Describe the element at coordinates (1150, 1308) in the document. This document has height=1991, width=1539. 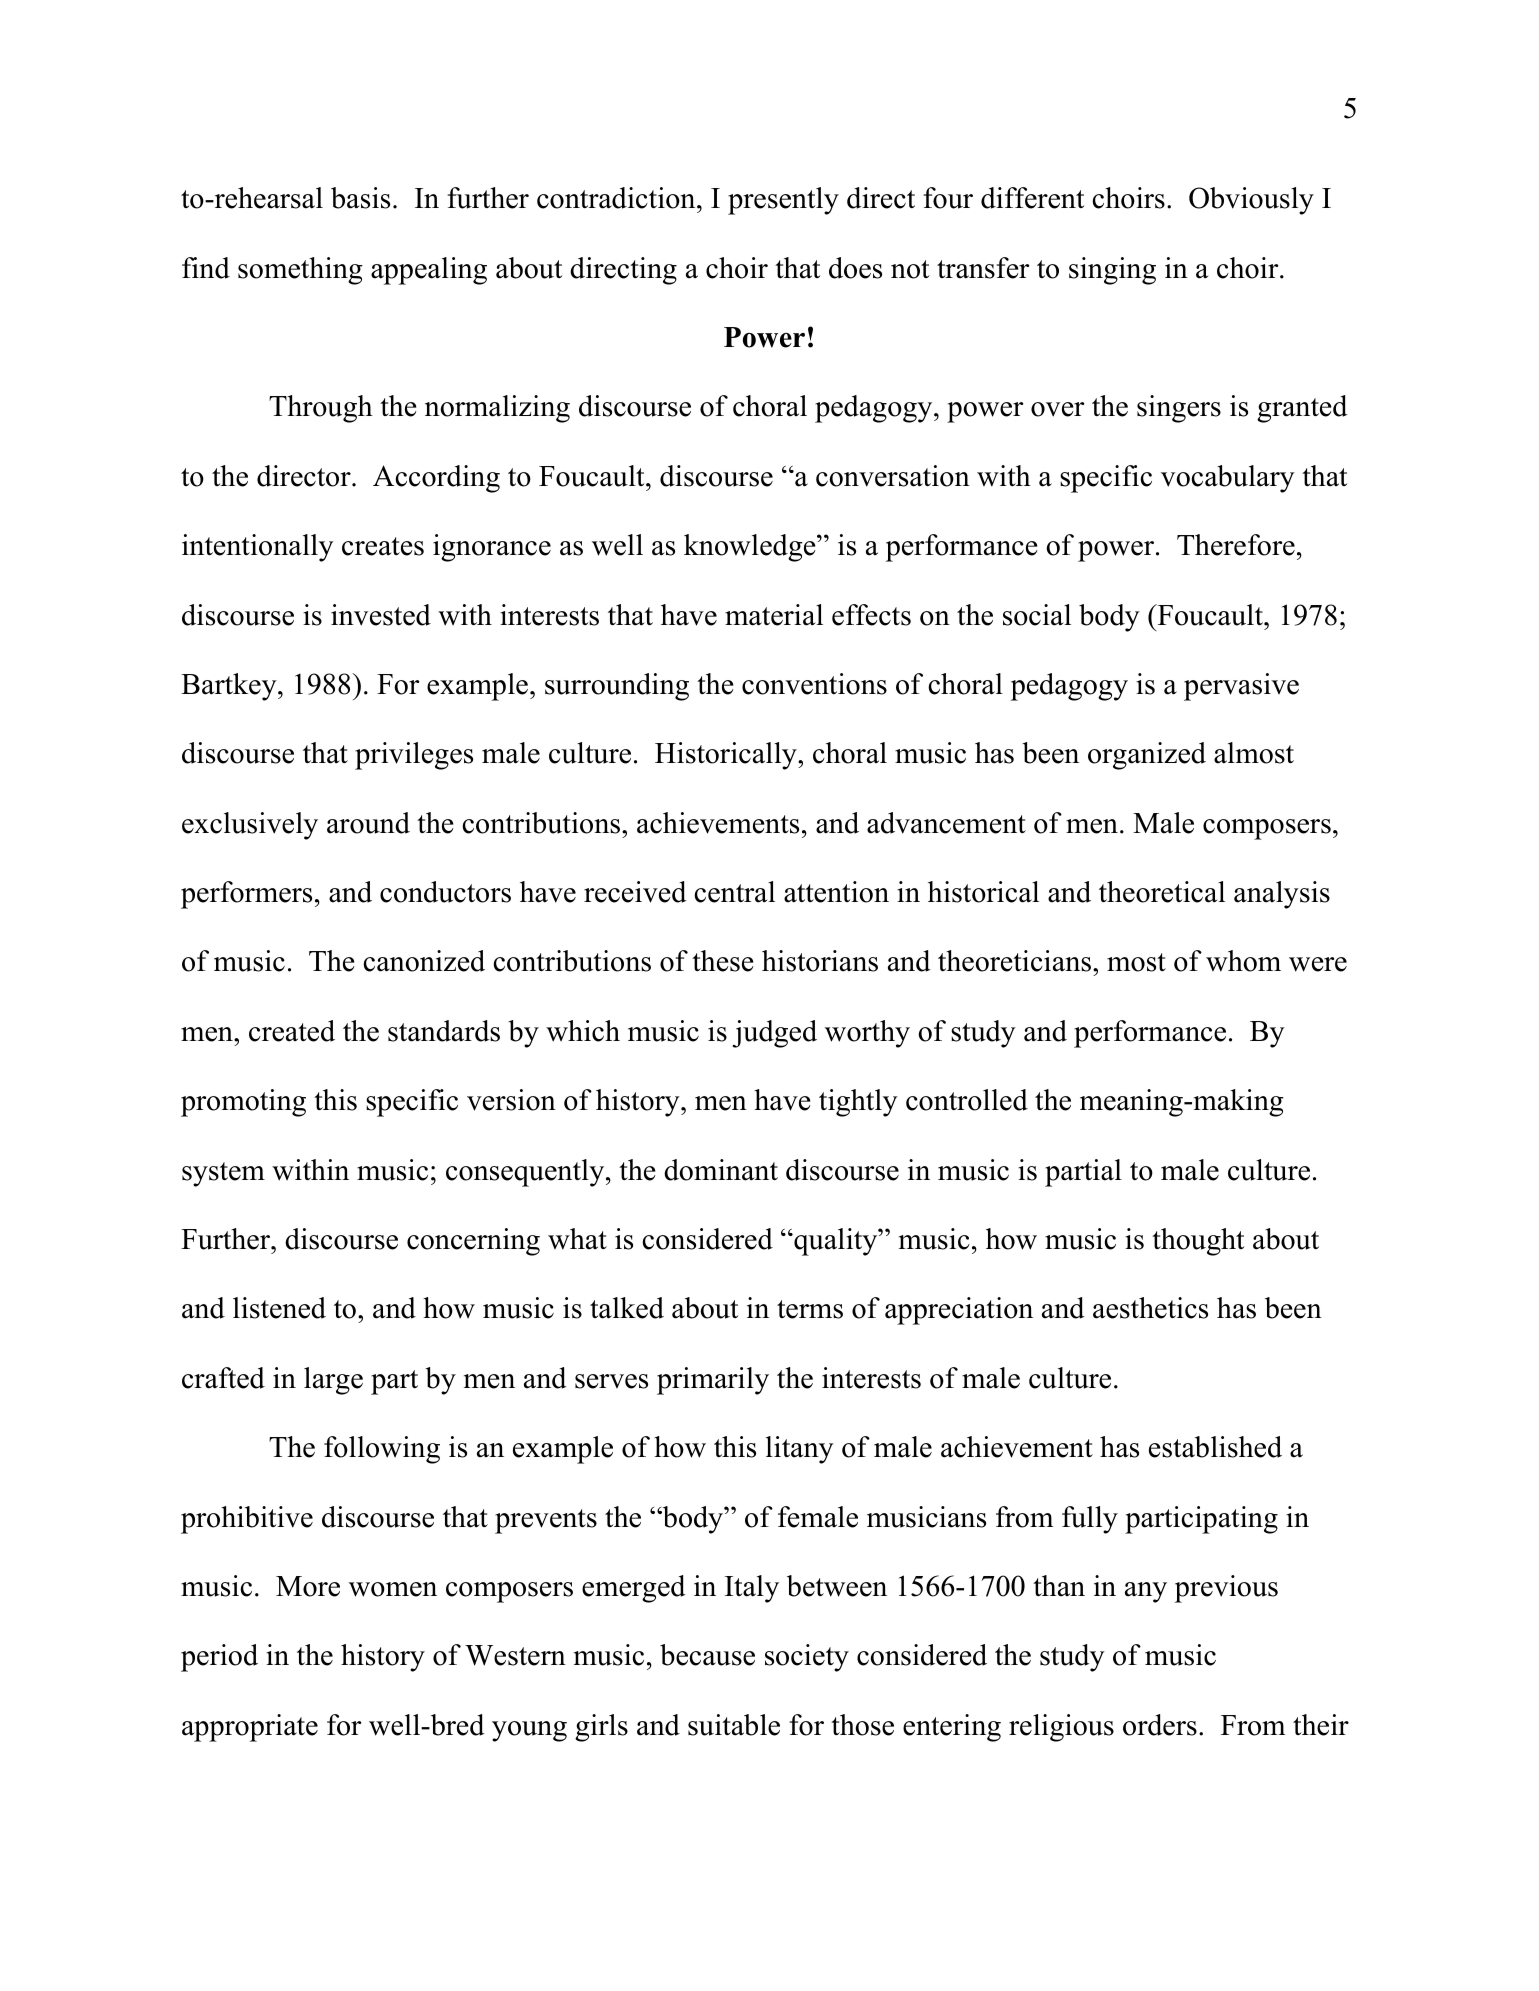
I see `aesthetics` at that location.
